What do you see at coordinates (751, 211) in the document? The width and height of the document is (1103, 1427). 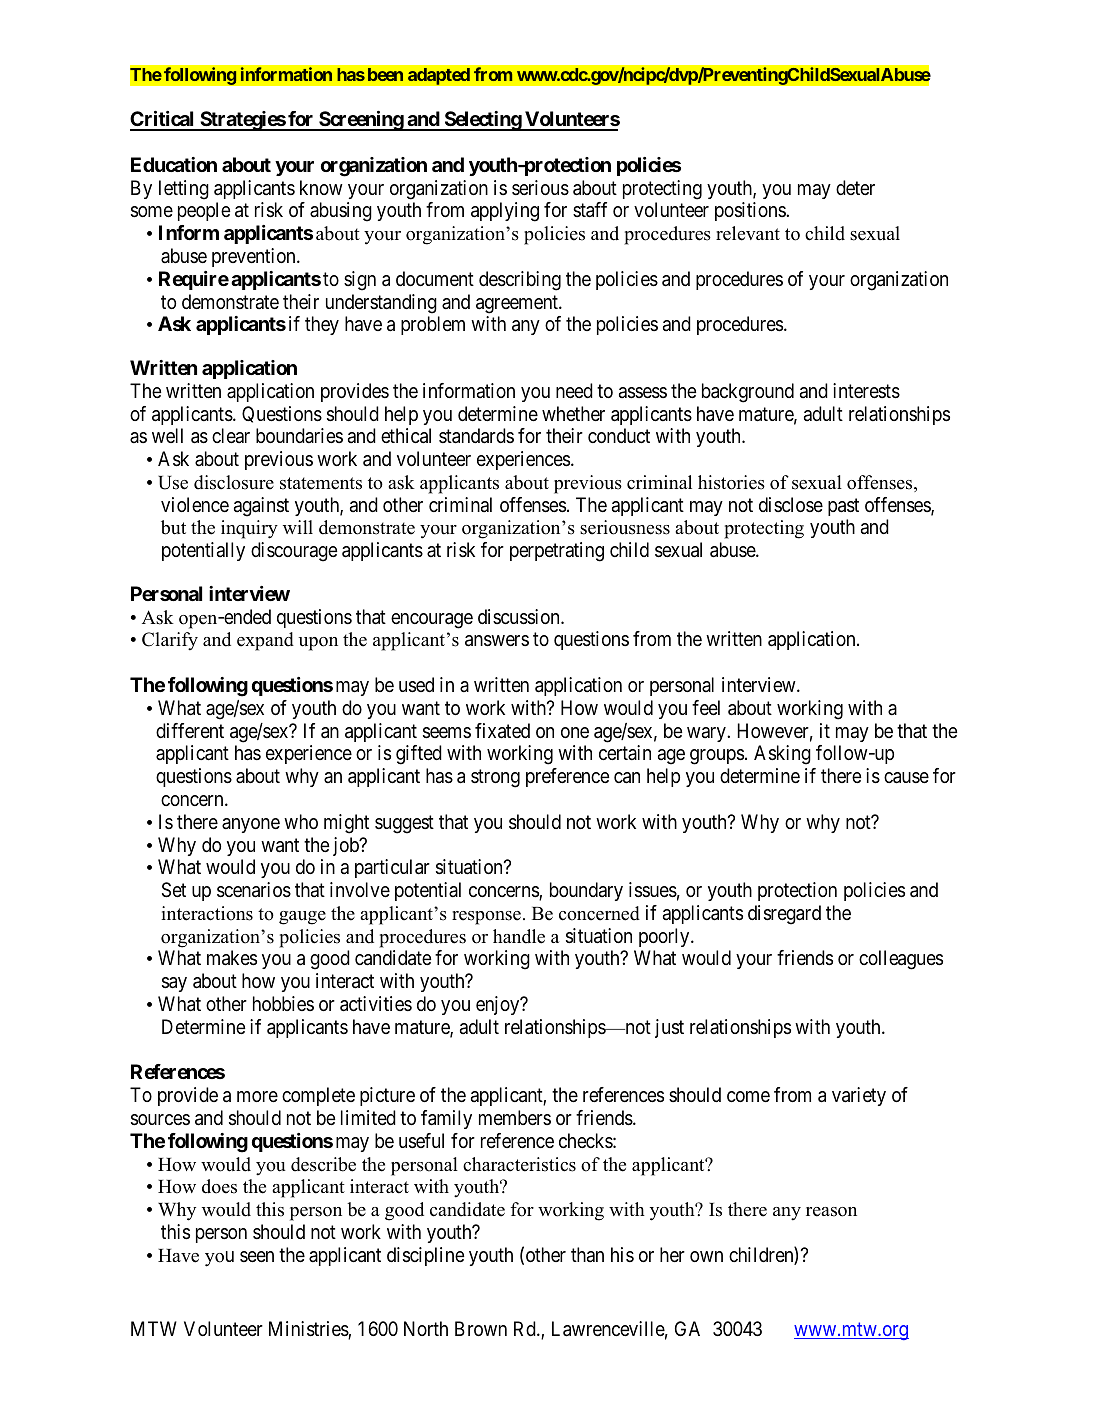 I see `positions` at bounding box center [751, 211].
